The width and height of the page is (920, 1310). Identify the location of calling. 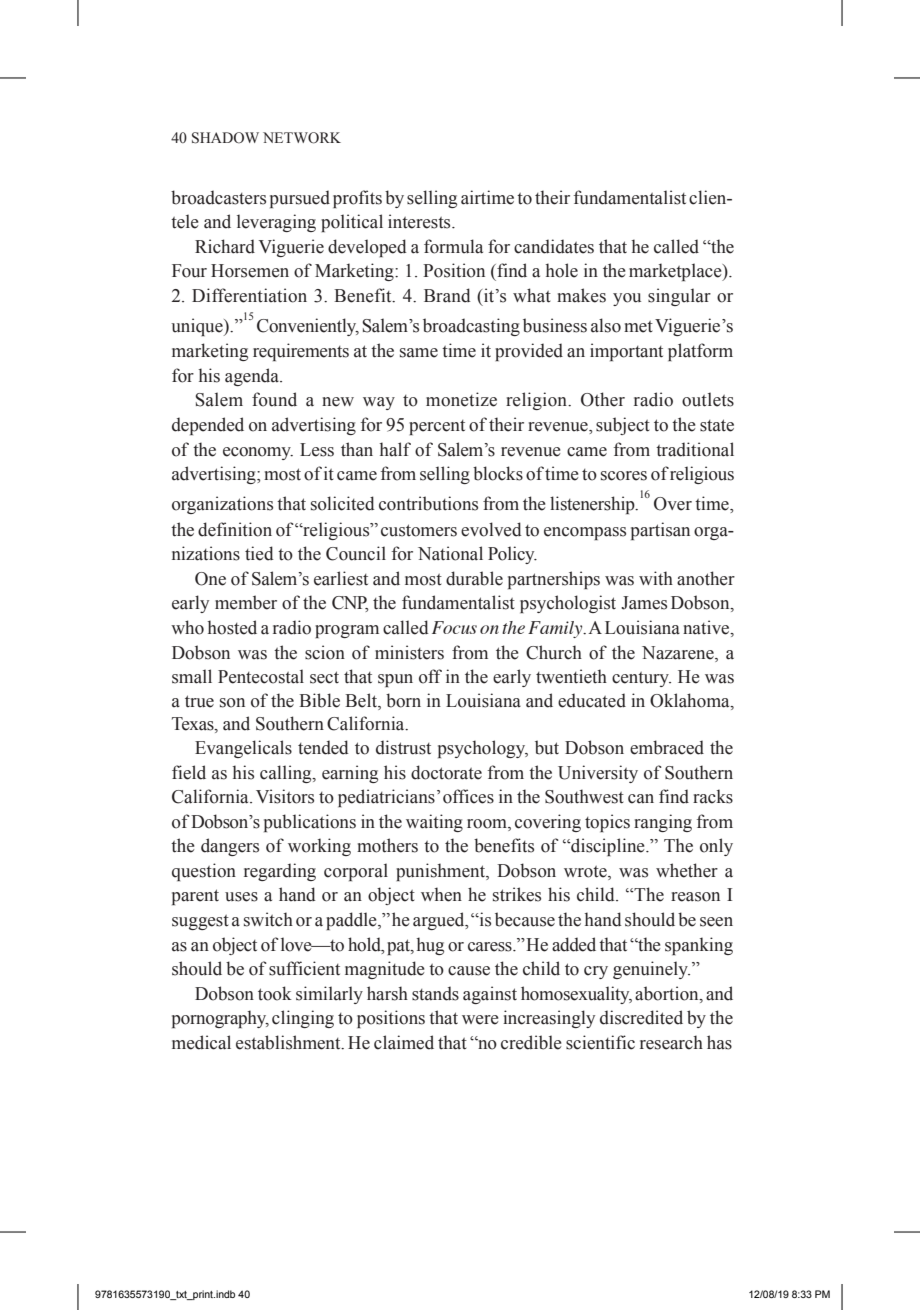
(287, 774).
